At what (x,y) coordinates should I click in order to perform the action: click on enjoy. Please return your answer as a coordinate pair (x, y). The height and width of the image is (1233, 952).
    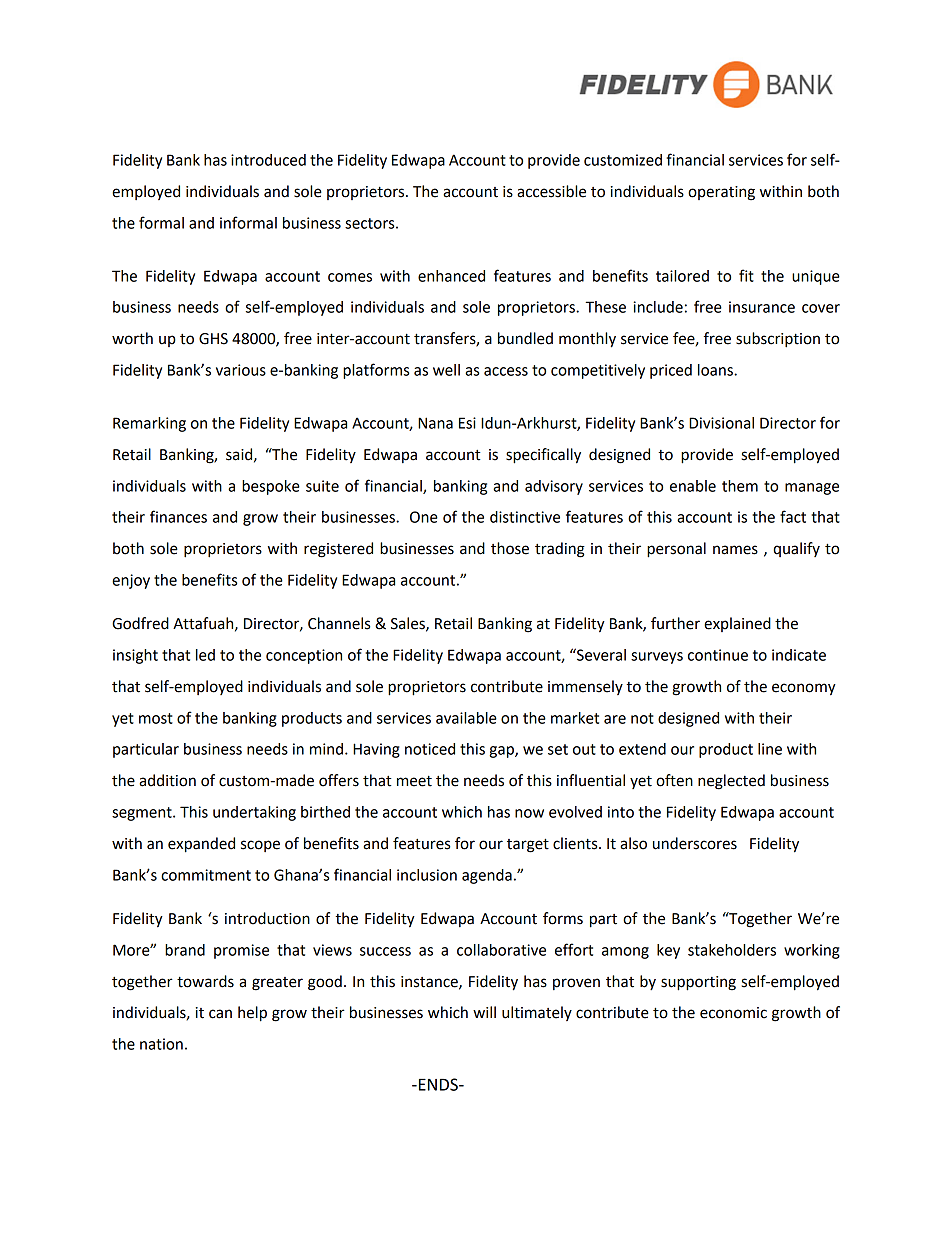
    Looking at the image, I should click on (131, 581).
